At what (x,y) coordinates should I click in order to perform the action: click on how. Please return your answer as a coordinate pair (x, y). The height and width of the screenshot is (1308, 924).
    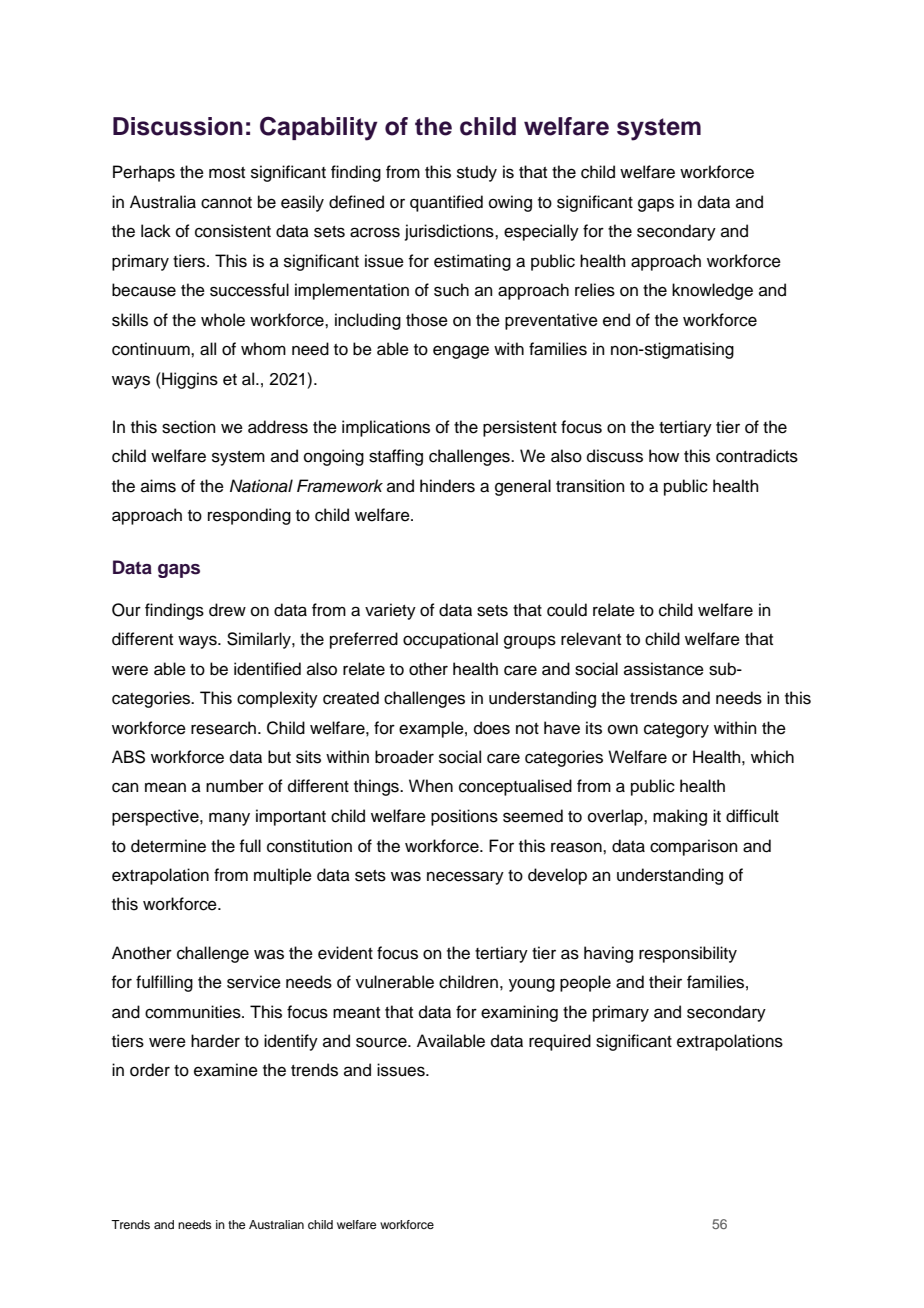
    Looking at the image, I should click on (664, 456).
